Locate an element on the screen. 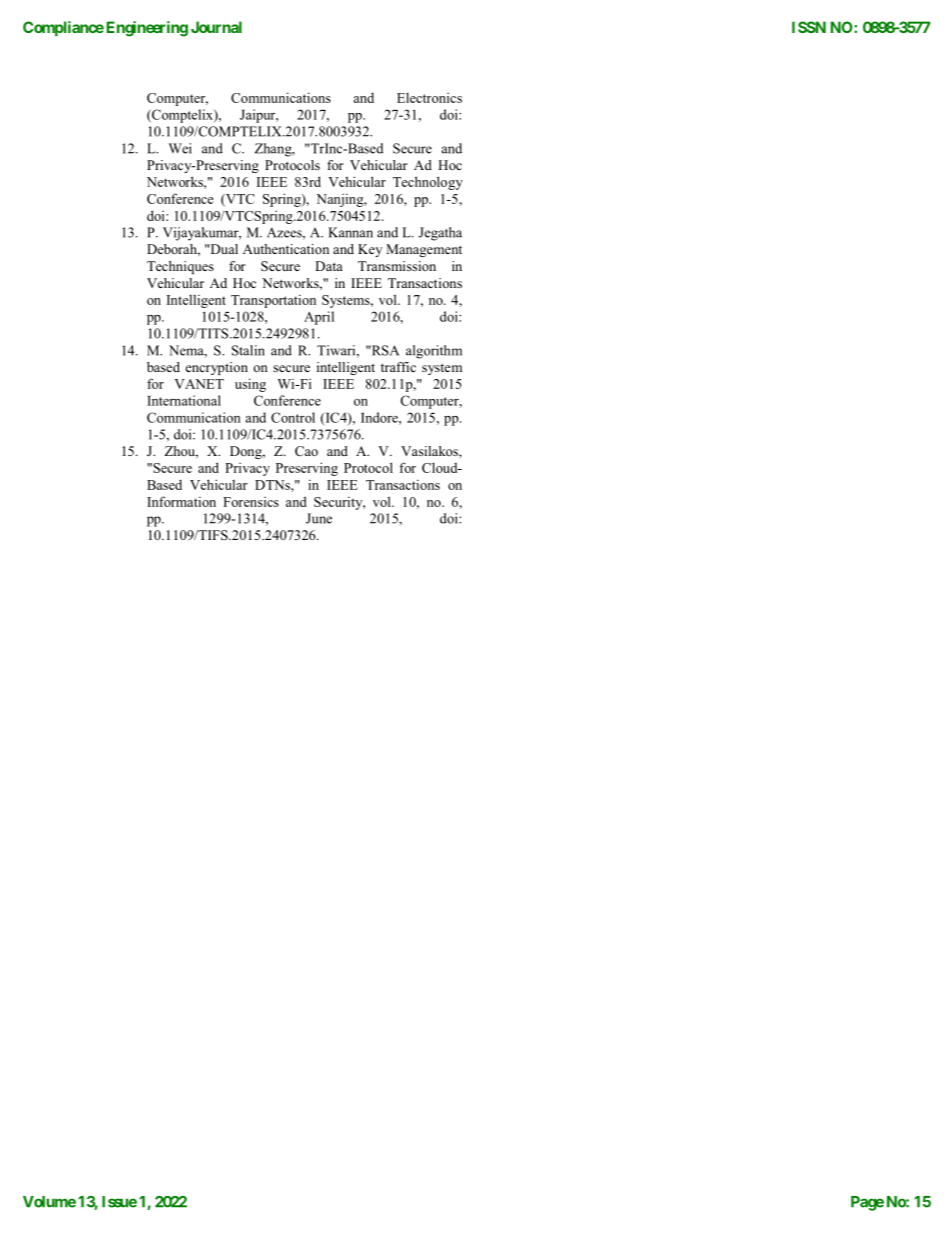 The width and height of the screenshot is (952, 1233). Transportation is located at coordinates (273, 301).
